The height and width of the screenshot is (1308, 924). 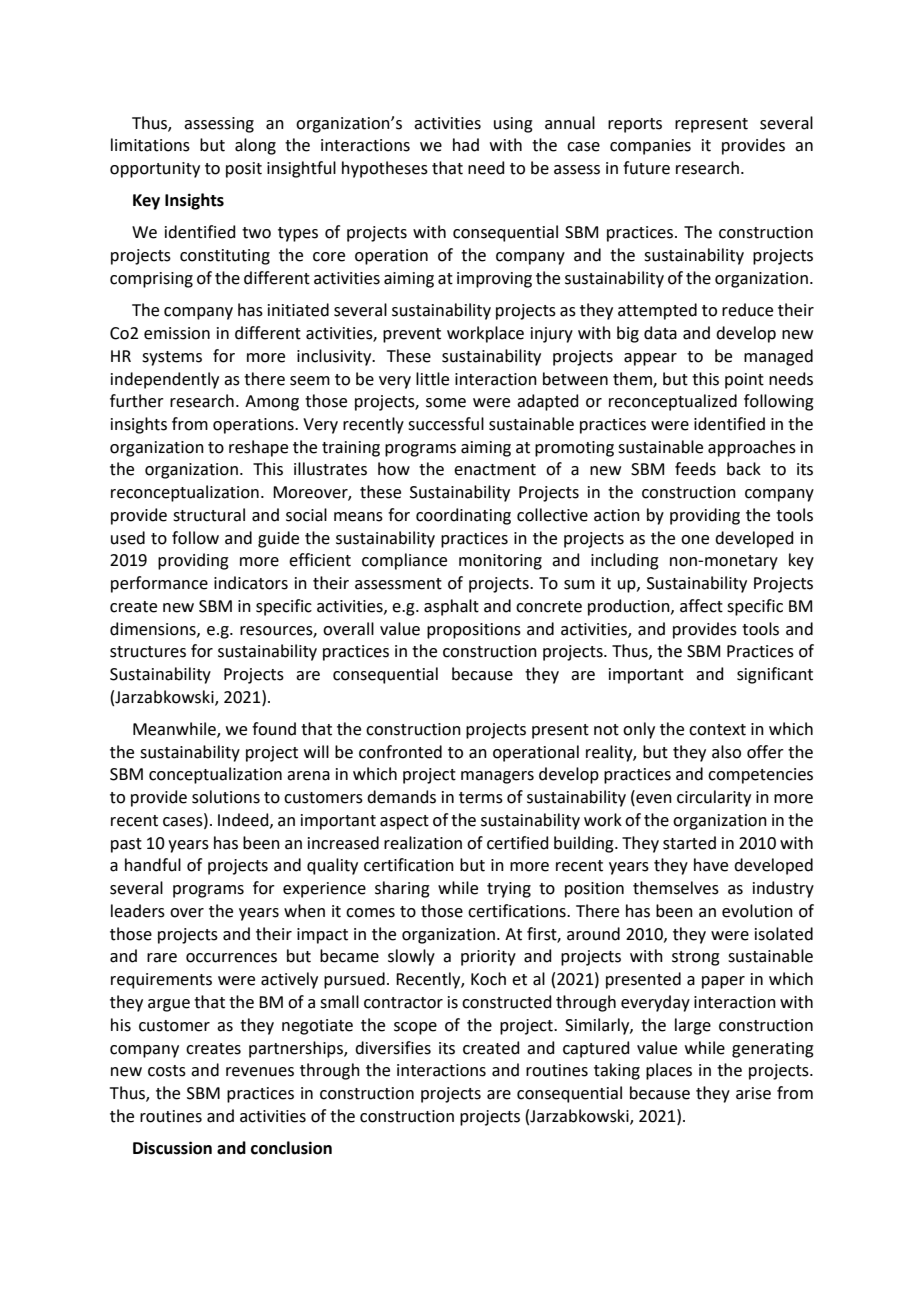 I want to click on companies, so click(x=650, y=147).
